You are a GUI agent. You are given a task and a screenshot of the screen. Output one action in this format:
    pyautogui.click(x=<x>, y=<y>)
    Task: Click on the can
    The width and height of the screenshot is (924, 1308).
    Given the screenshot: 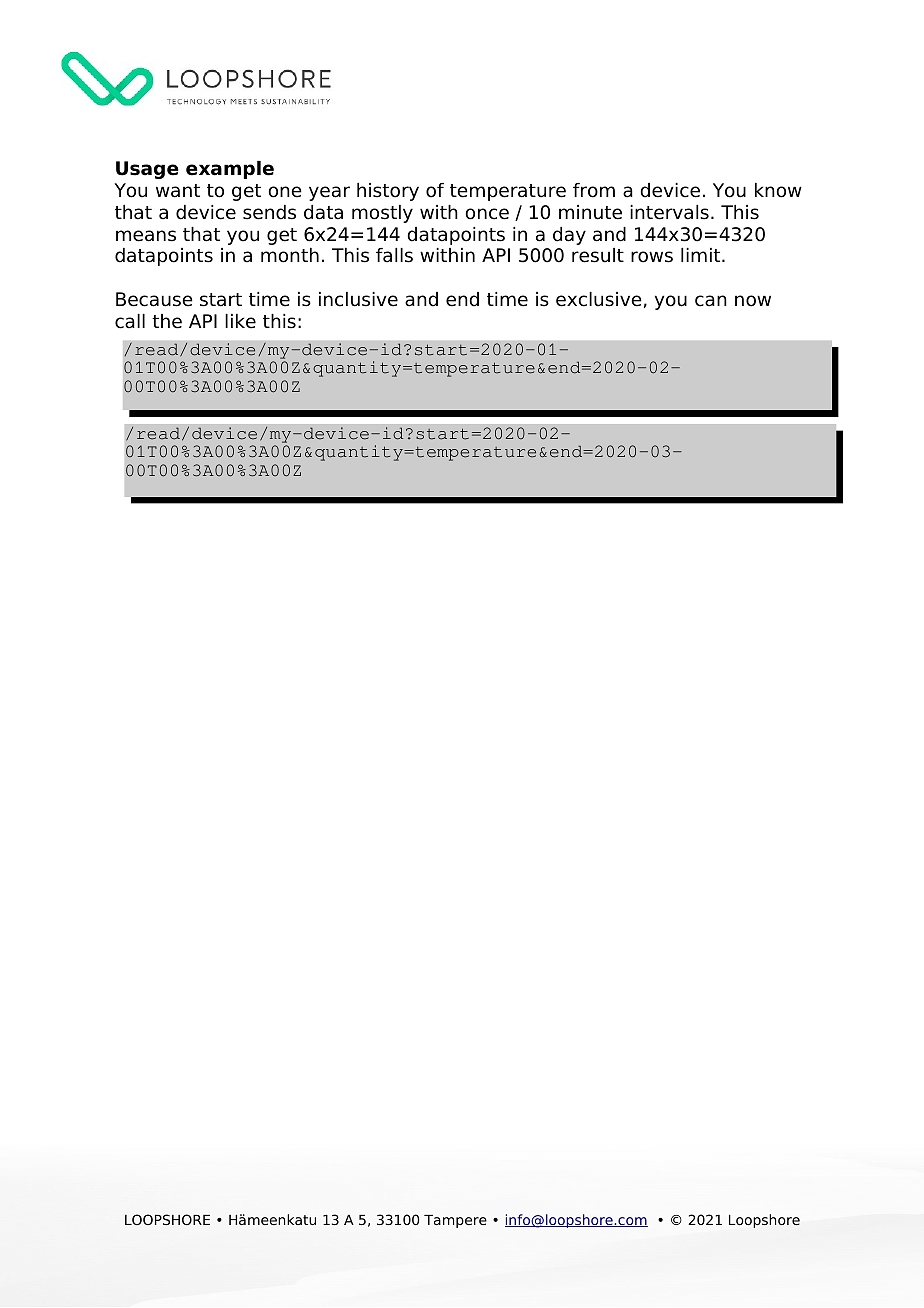 What is the action you would take?
    pyautogui.click(x=711, y=301)
